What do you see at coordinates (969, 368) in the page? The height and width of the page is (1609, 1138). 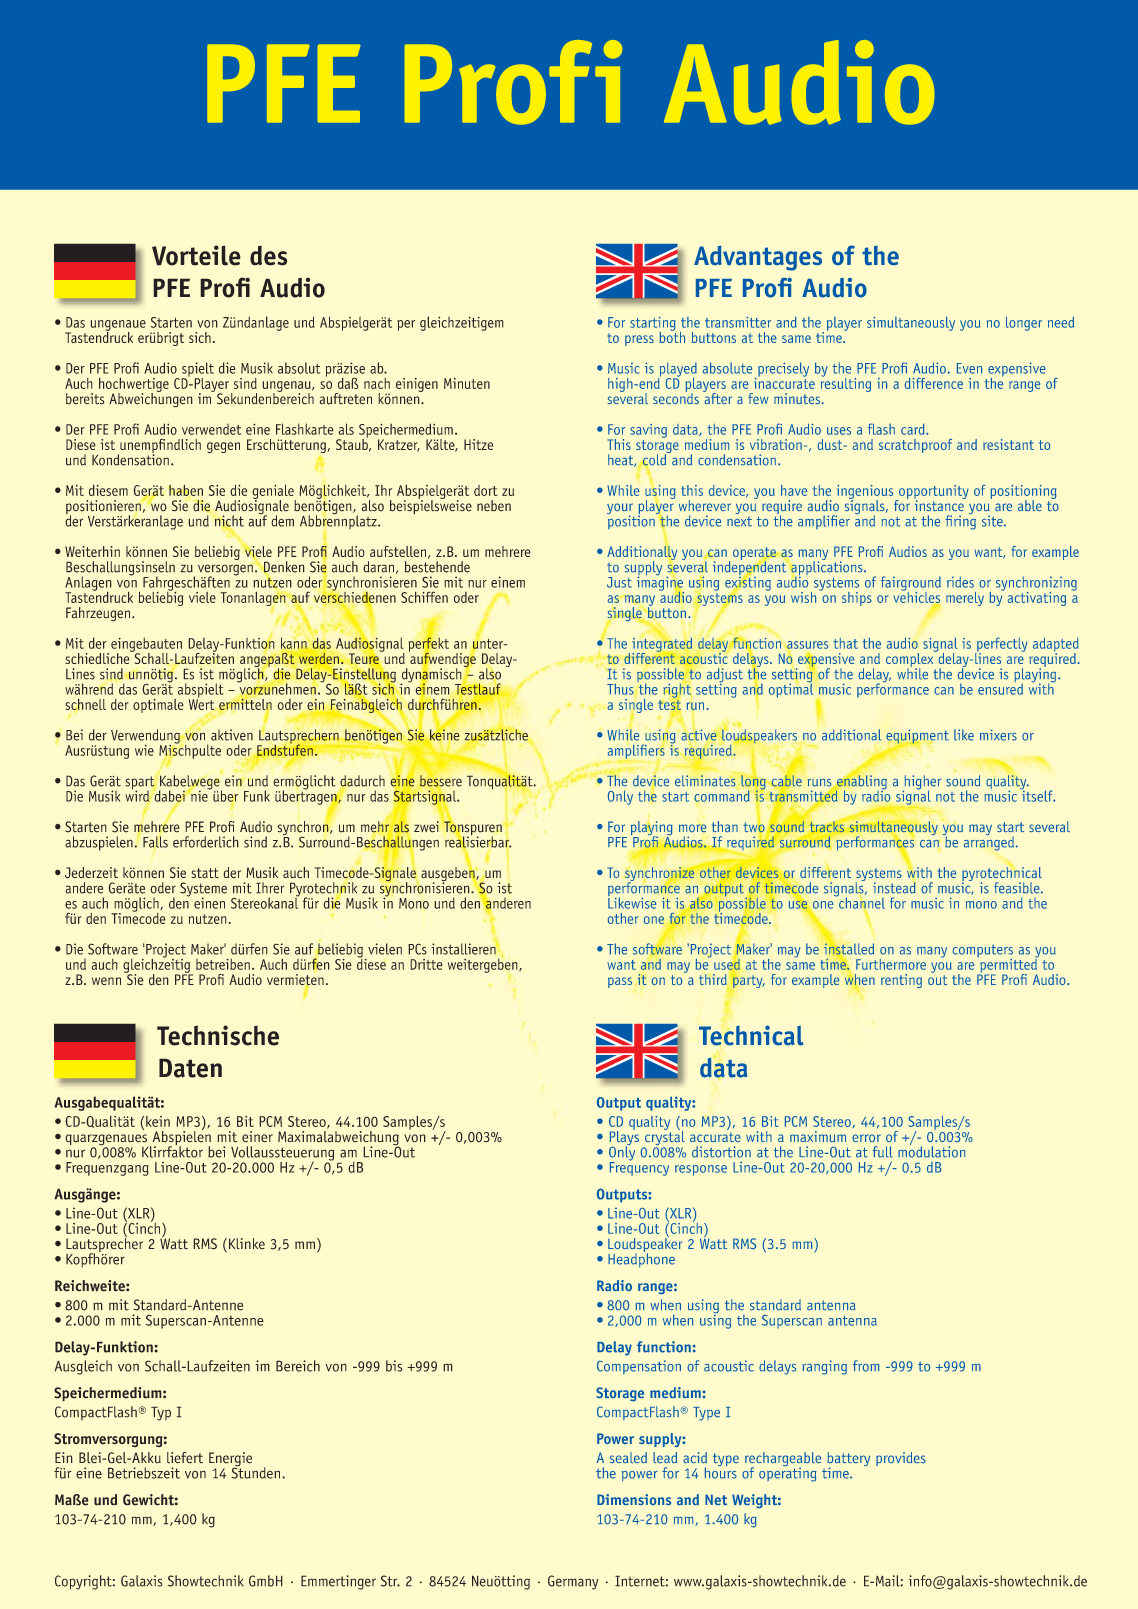 I see `Even` at bounding box center [969, 368].
